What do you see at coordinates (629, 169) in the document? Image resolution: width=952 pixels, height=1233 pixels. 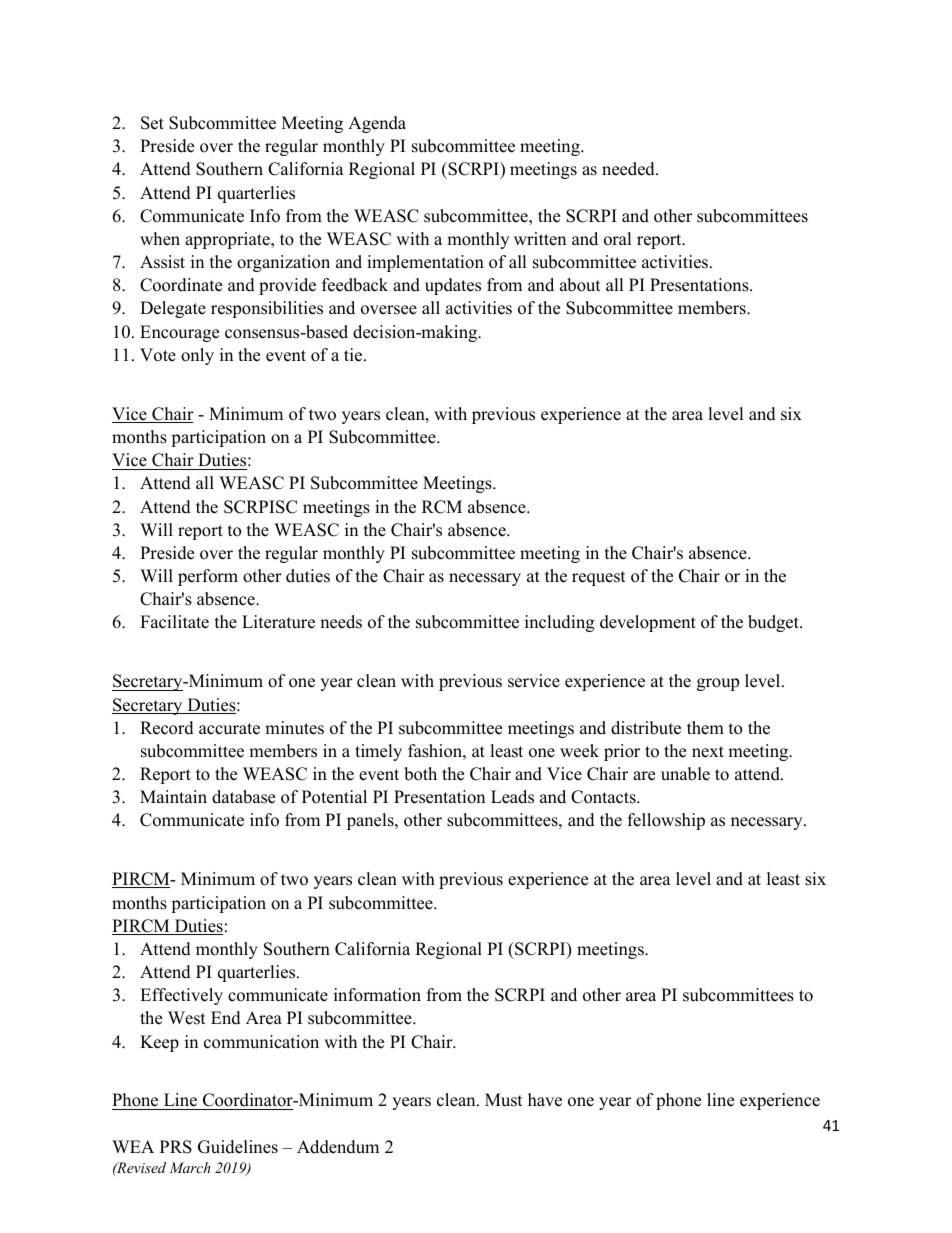 I see `needed` at bounding box center [629, 169].
